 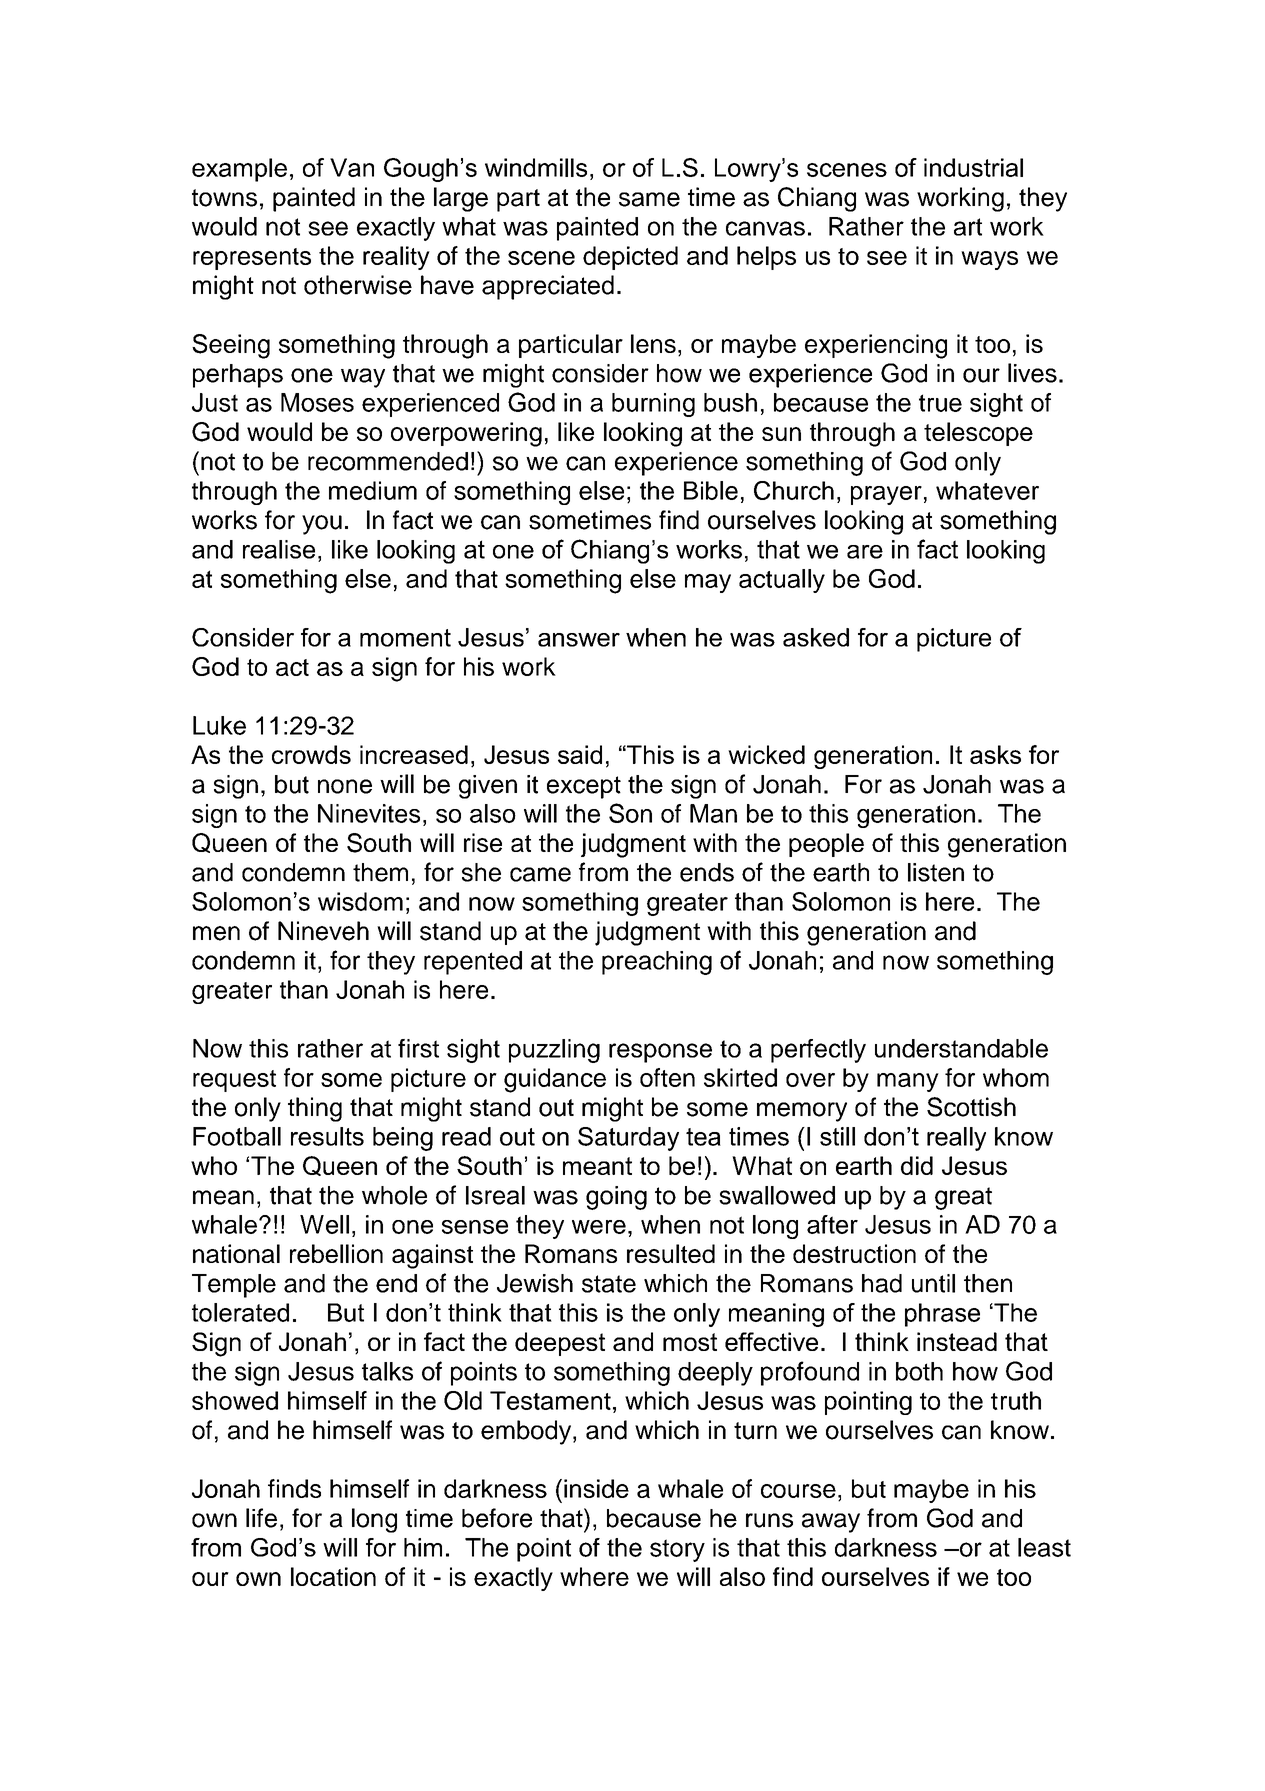 What do you see at coordinates (630, 813) in the image?
I see `Son` at bounding box center [630, 813].
